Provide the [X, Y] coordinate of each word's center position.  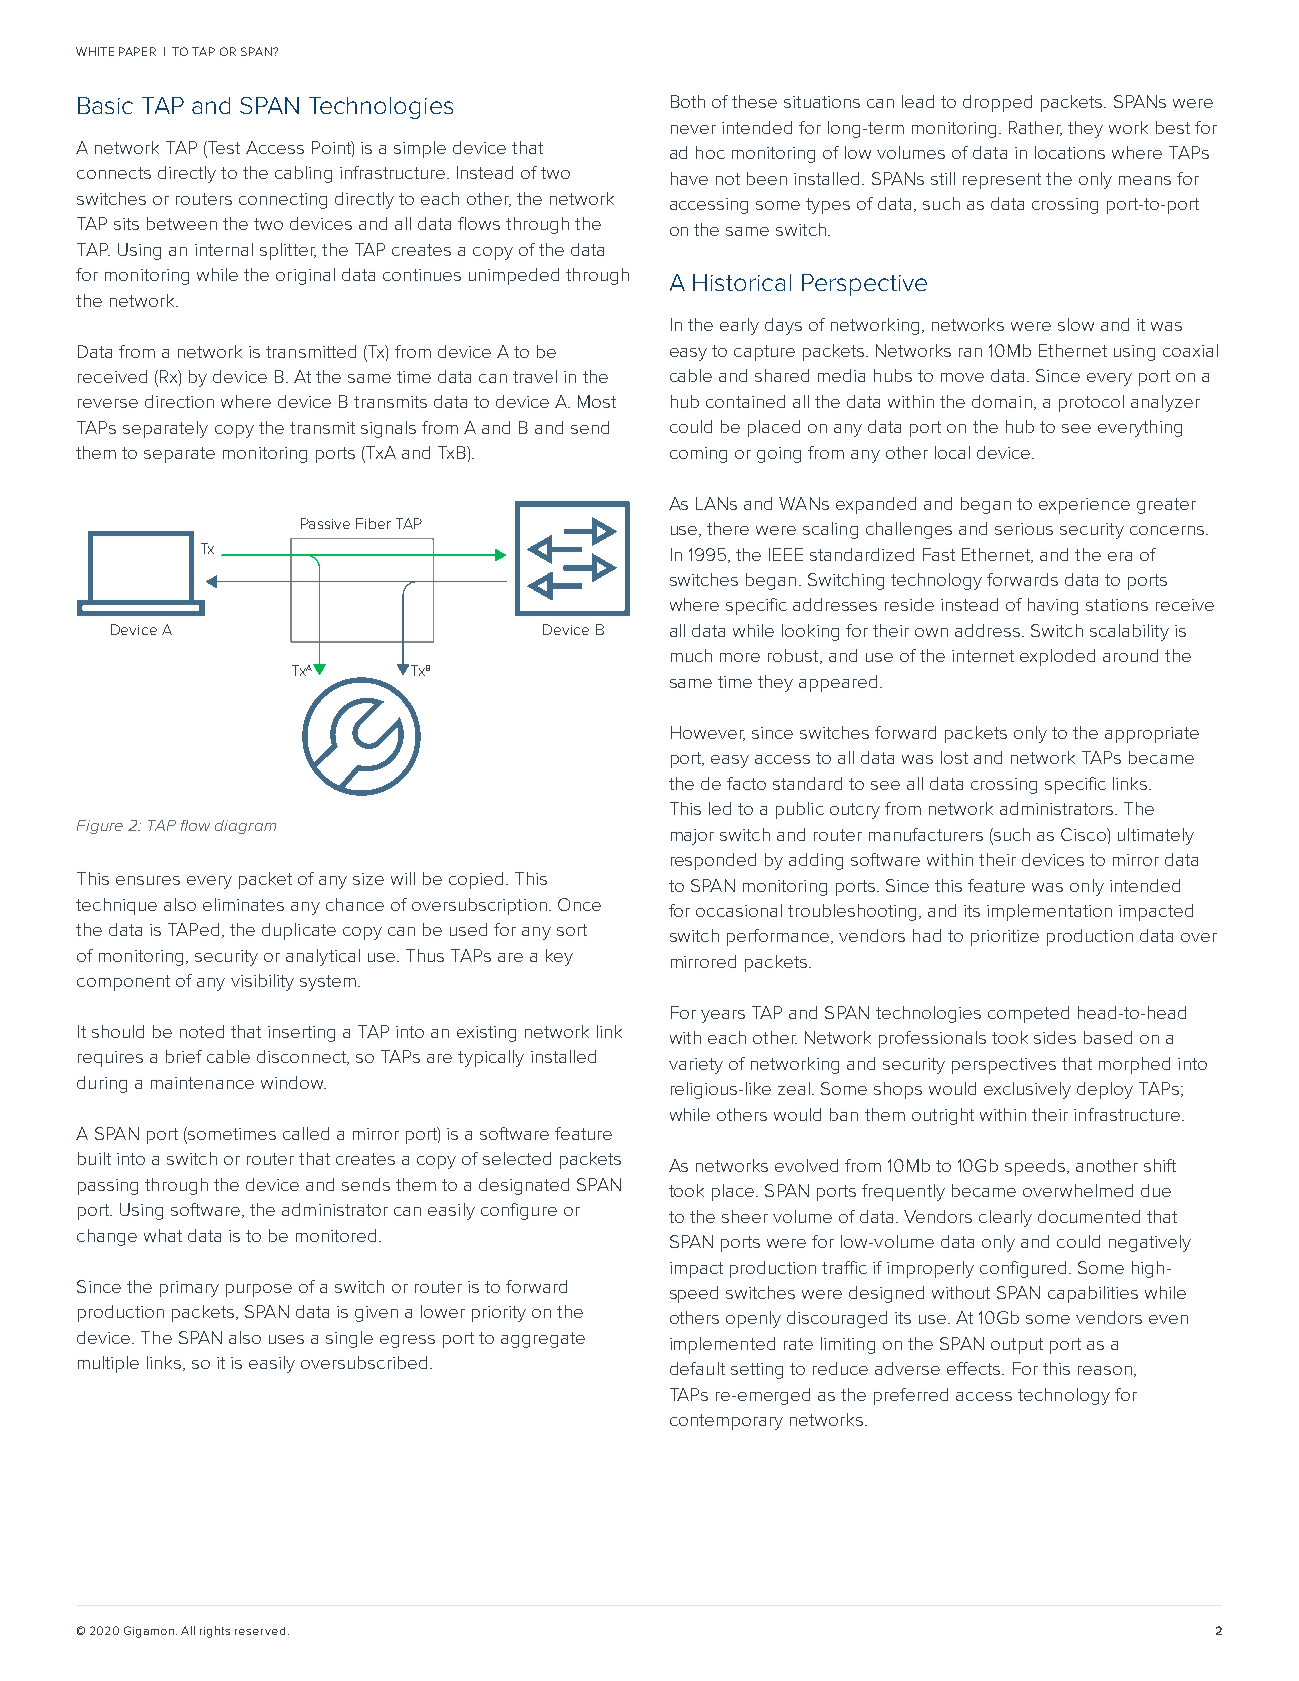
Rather [1035, 128]
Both [688, 101]
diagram [245, 827]
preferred [911, 1396]
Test [223, 149]
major [692, 837]
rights [215, 1632]
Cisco [1084, 834]
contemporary [726, 1422]
